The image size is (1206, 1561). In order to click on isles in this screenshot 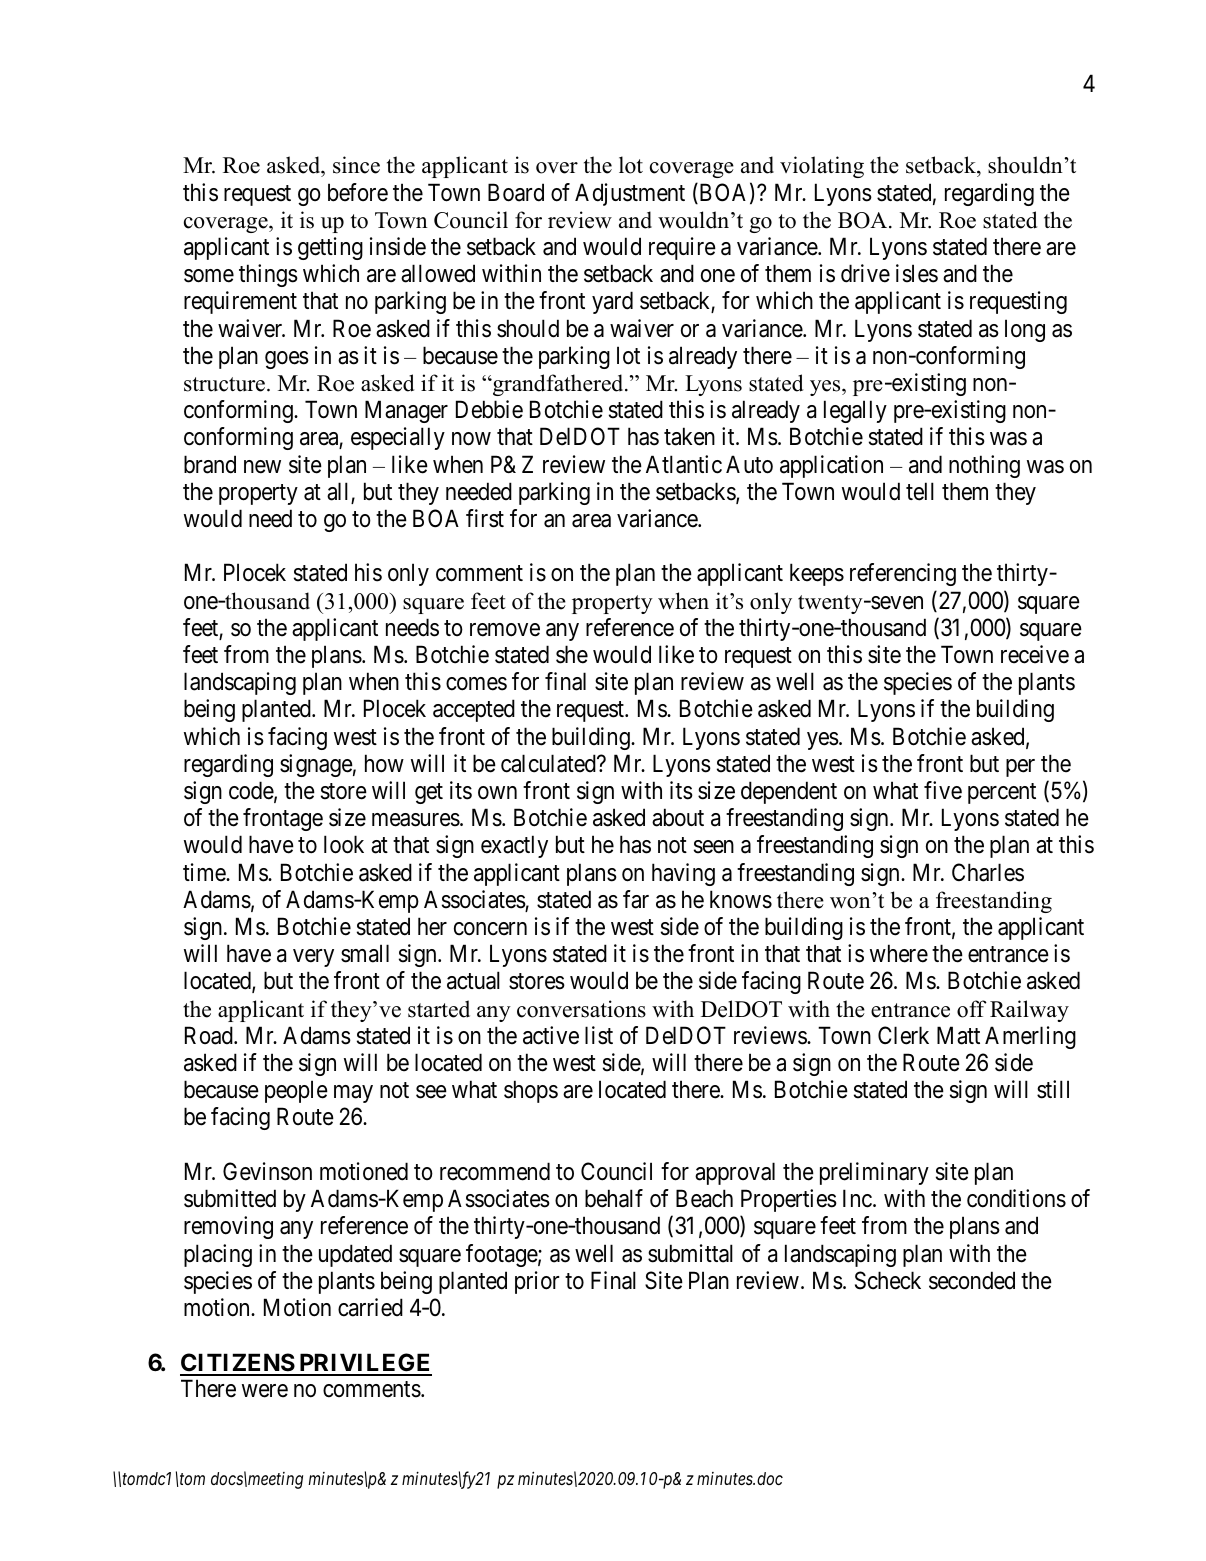, I will do `click(917, 273)`.
